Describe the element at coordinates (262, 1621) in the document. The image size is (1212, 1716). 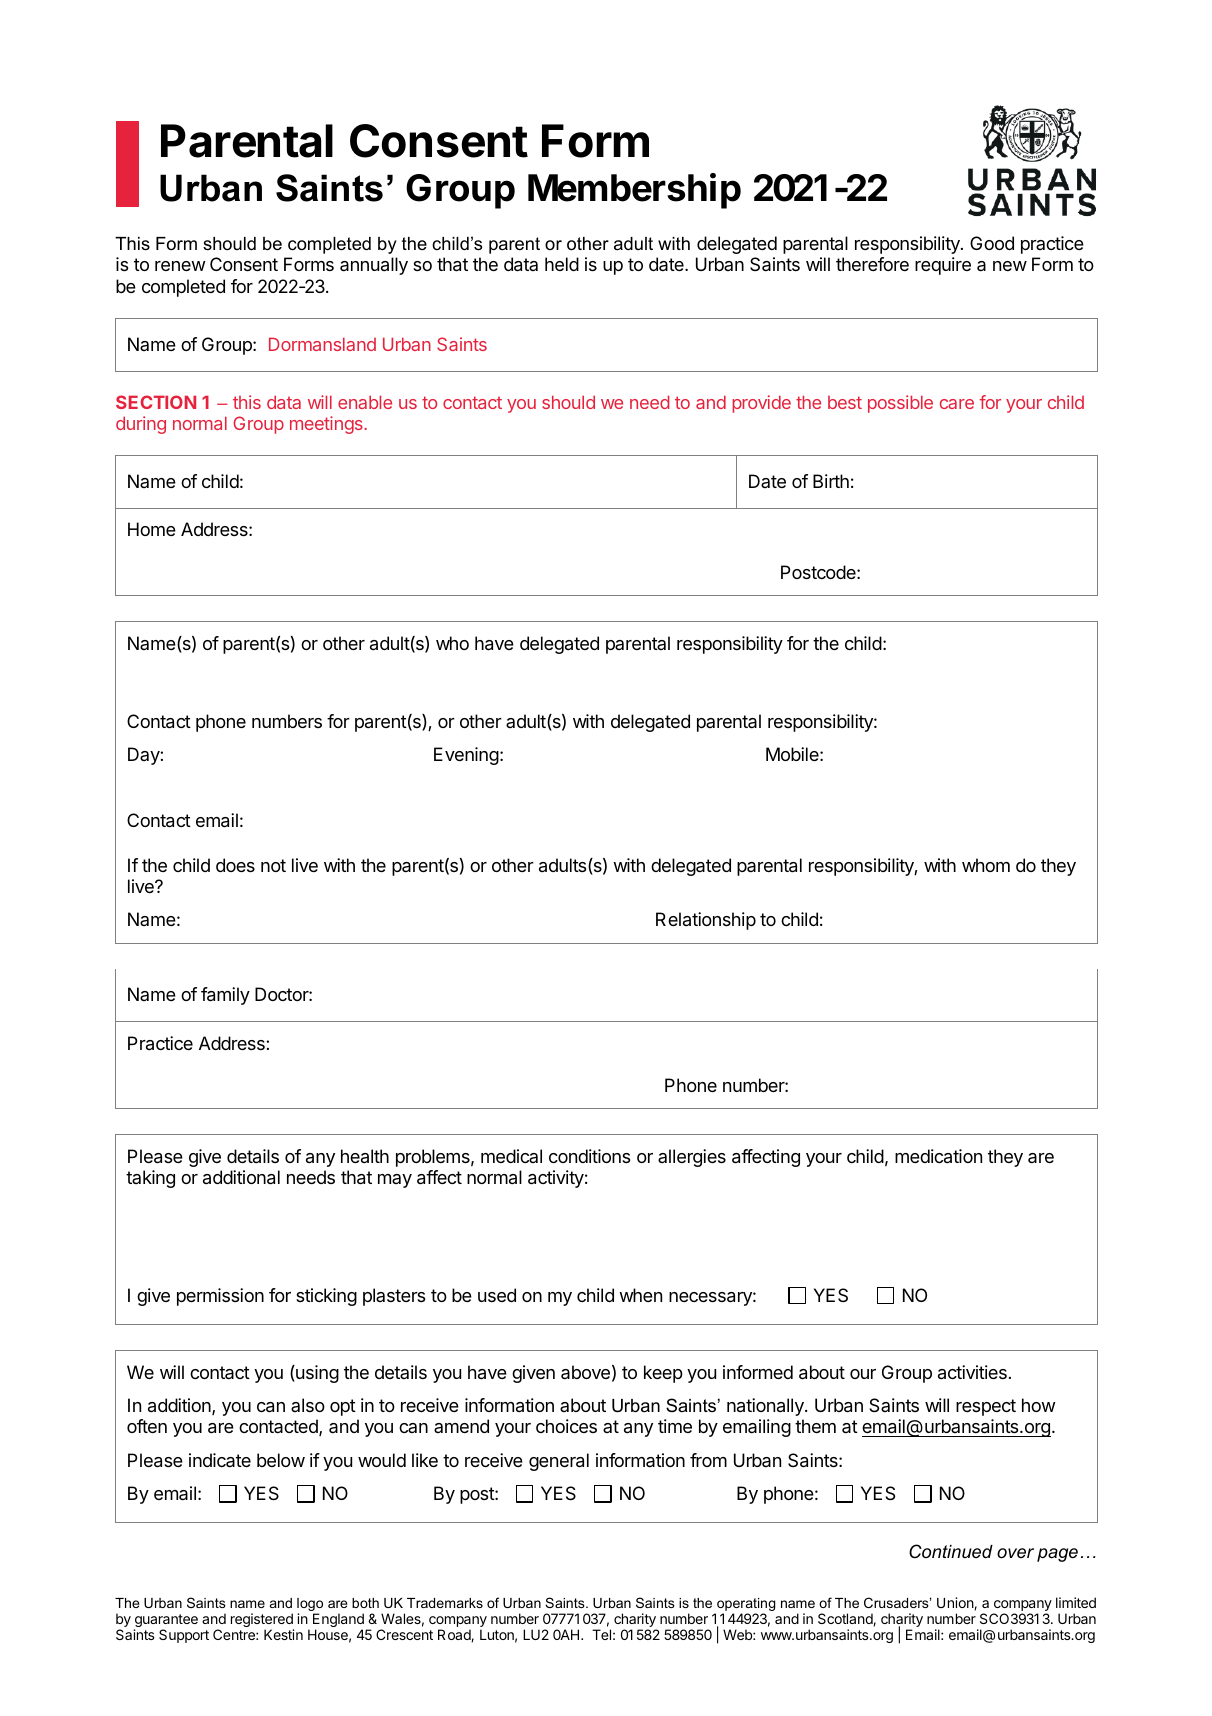
I see `registered` at that location.
